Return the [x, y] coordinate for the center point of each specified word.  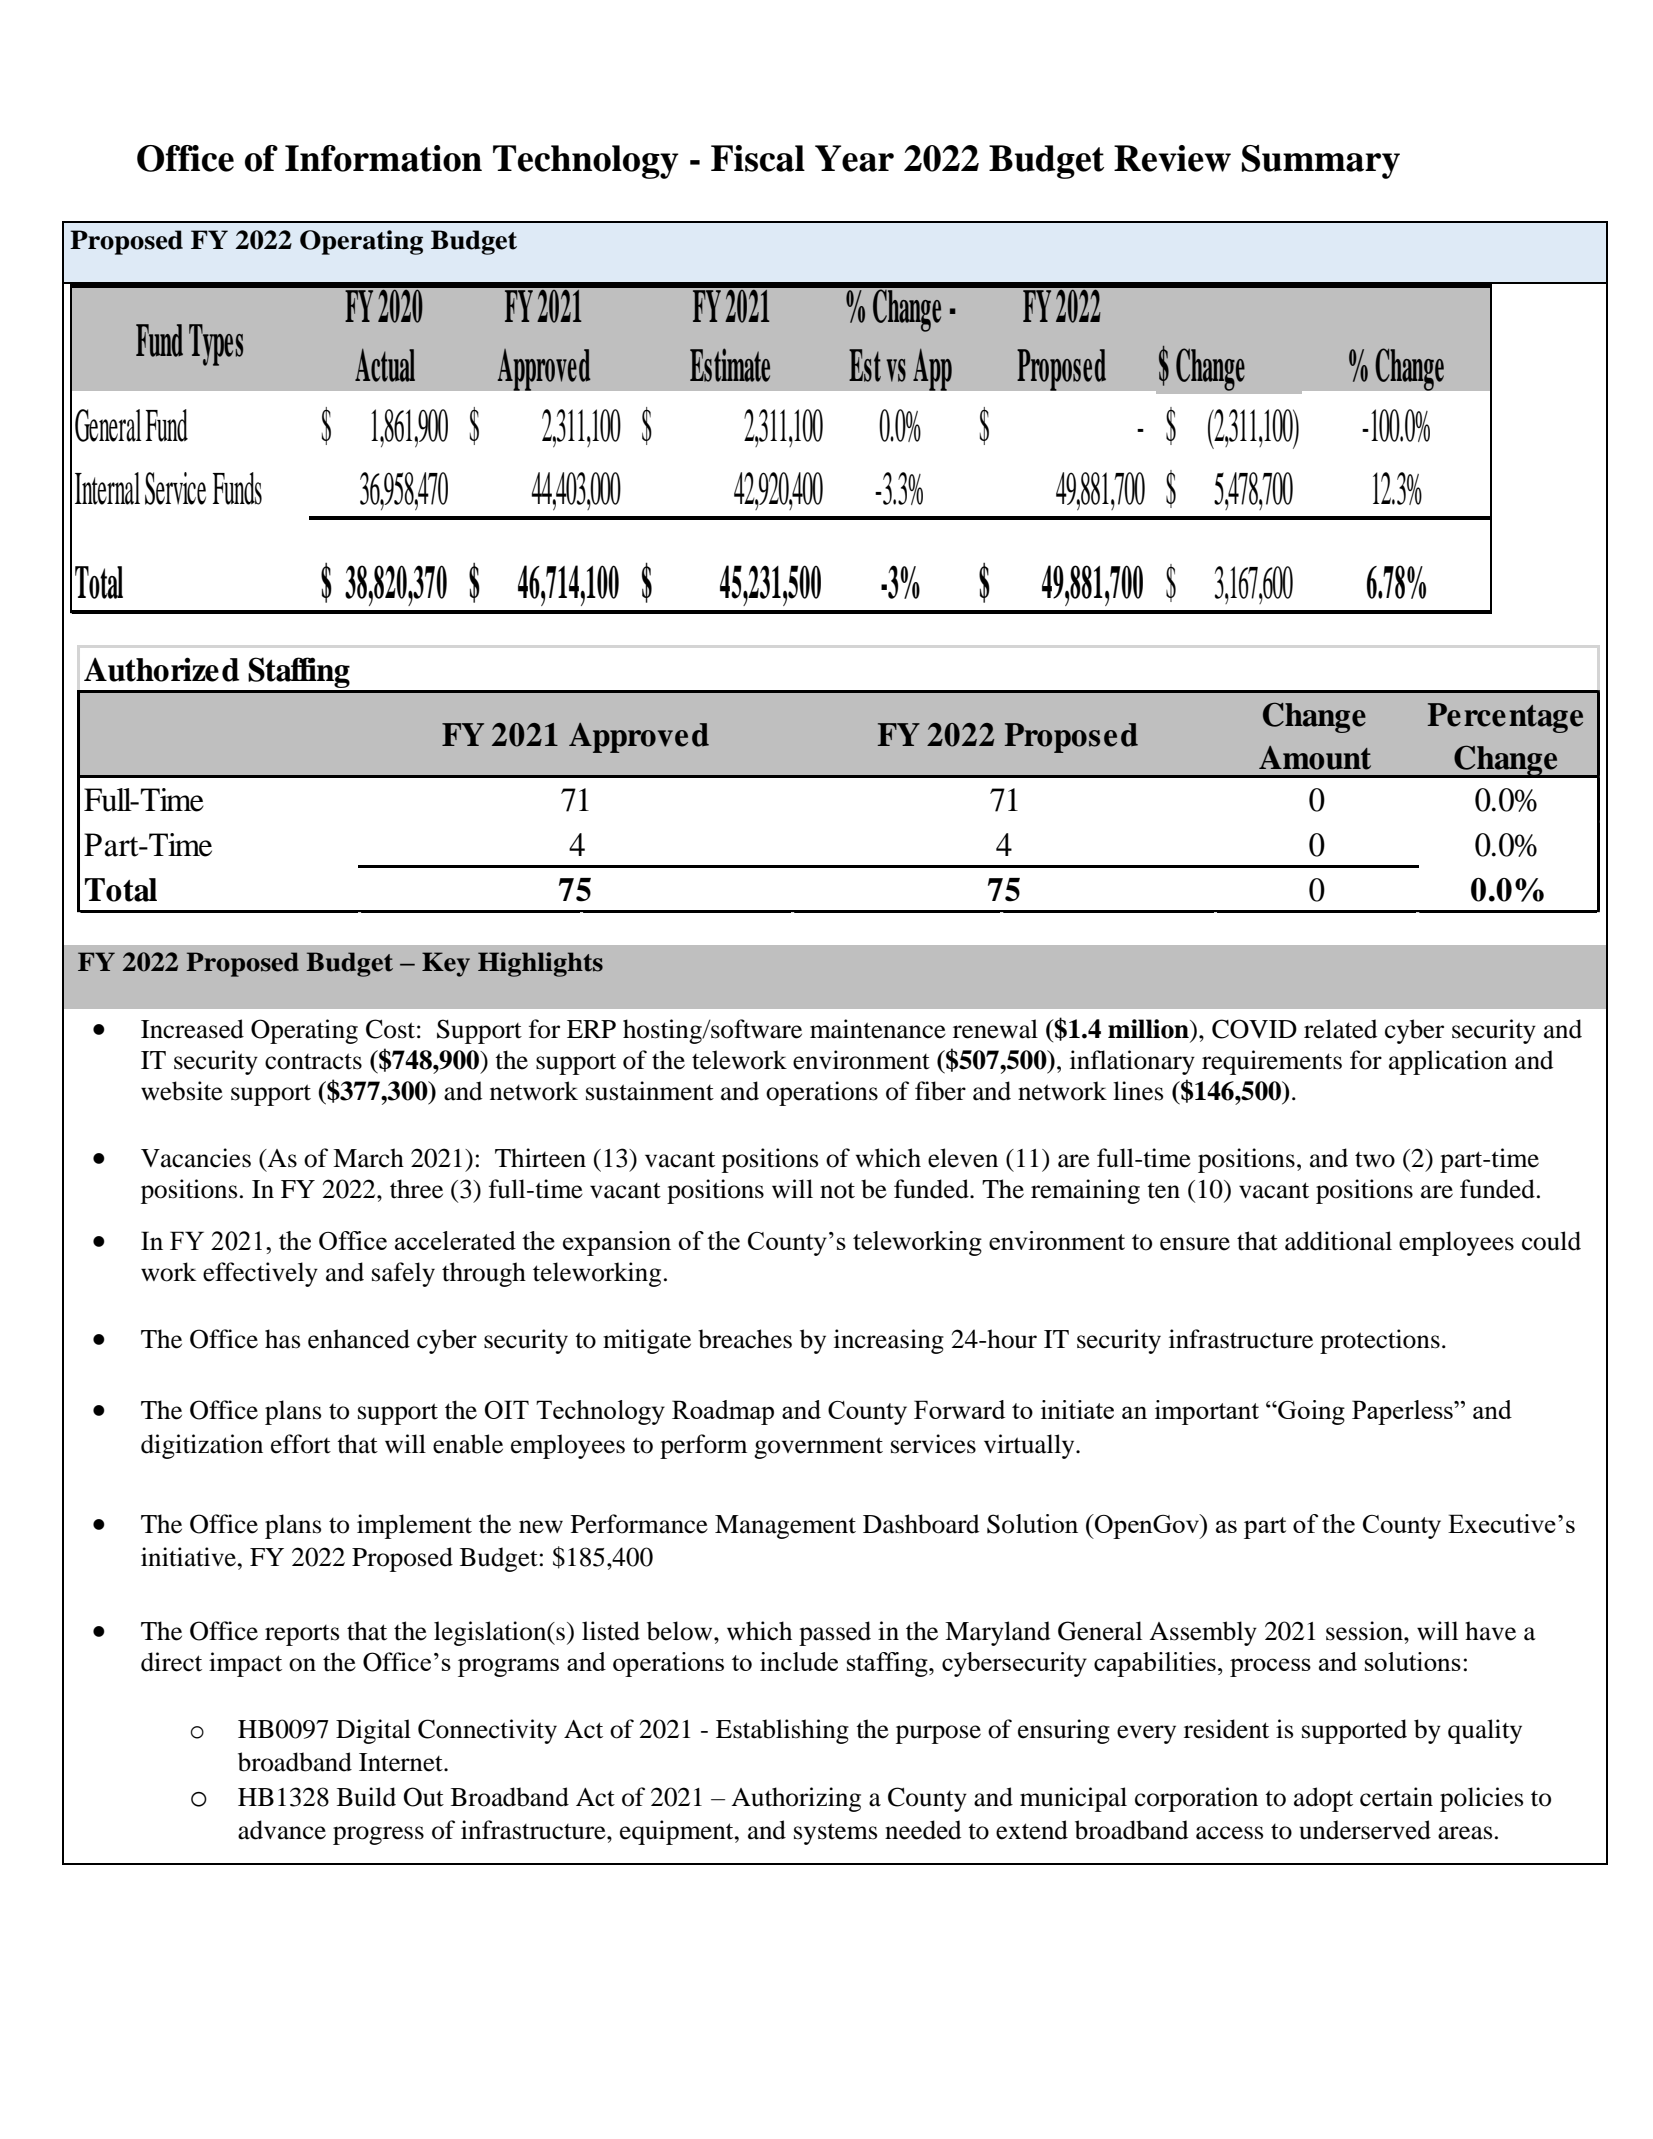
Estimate [730, 365]
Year [854, 158]
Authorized [161, 669]
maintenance [878, 1029]
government [818, 1448]
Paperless [1403, 1412]
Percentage [1505, 718]
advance [282, 1830]
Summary [1321, 162]
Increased [192, 1029]
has [282, 1339]
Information [383, 158]
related [1340, 1029]
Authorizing [796, 1799]
